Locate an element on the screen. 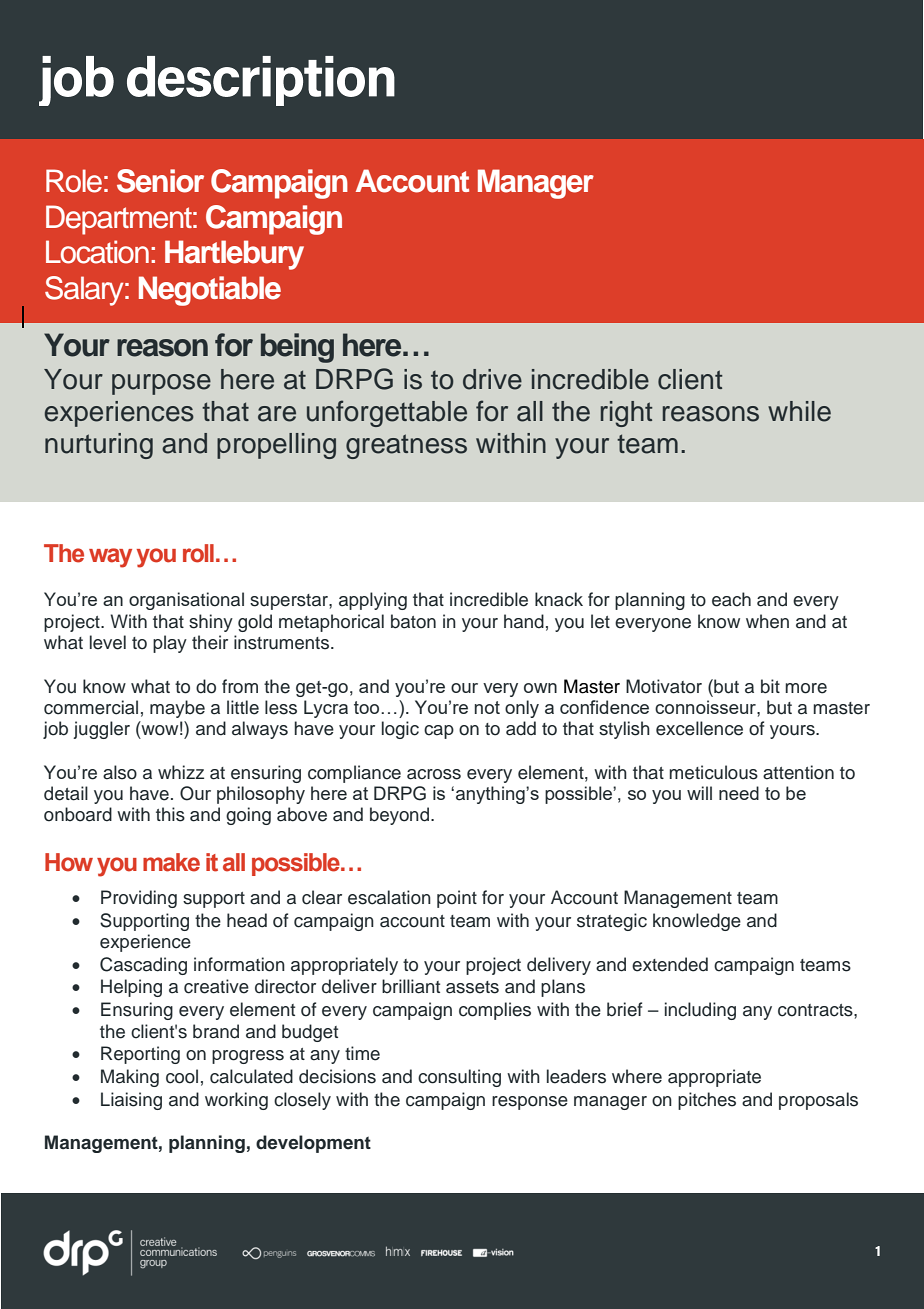 The image size is (924, 1309). need is located at coordinates (739, 793).
